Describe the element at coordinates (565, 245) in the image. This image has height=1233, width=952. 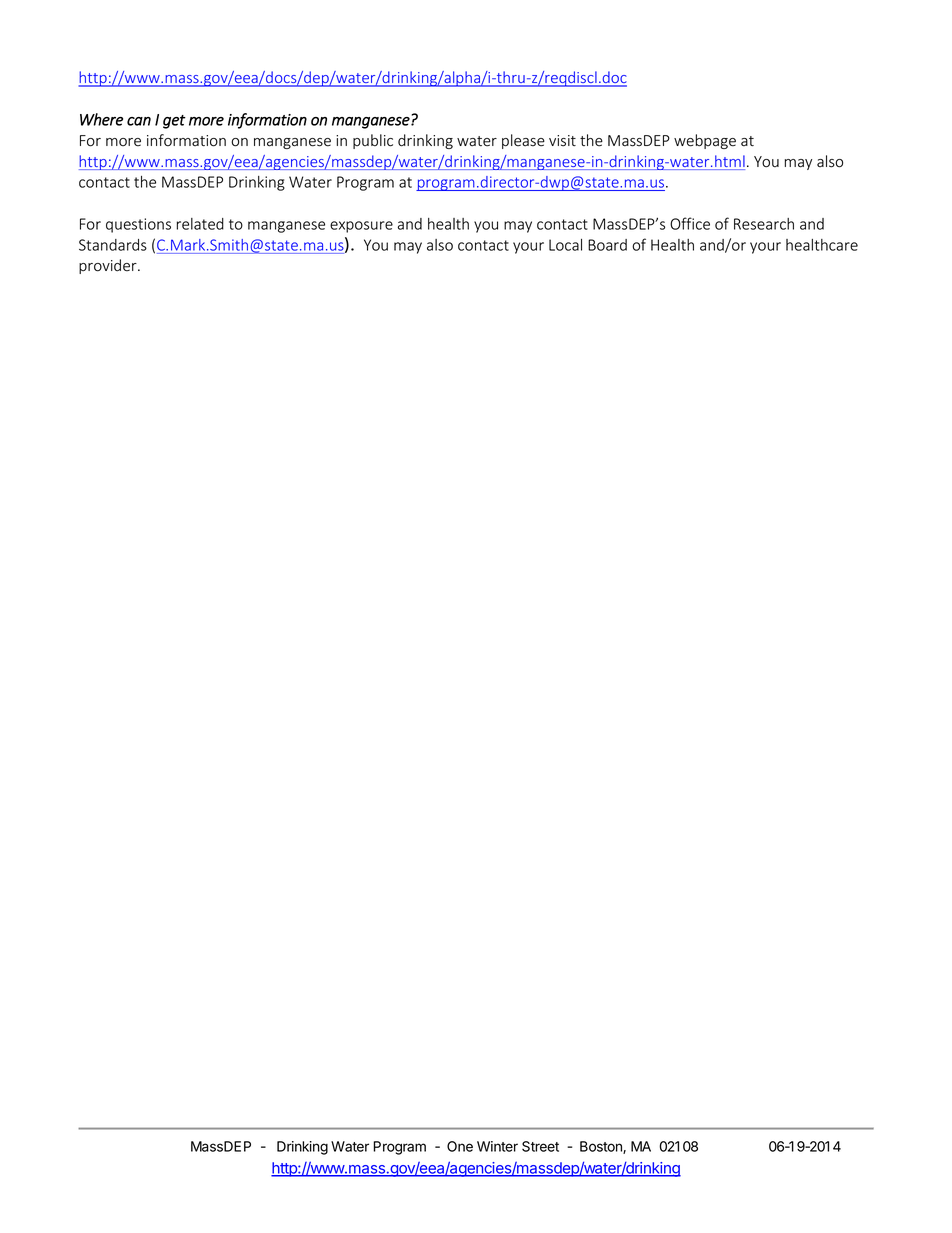
I see `Local` at that location.
